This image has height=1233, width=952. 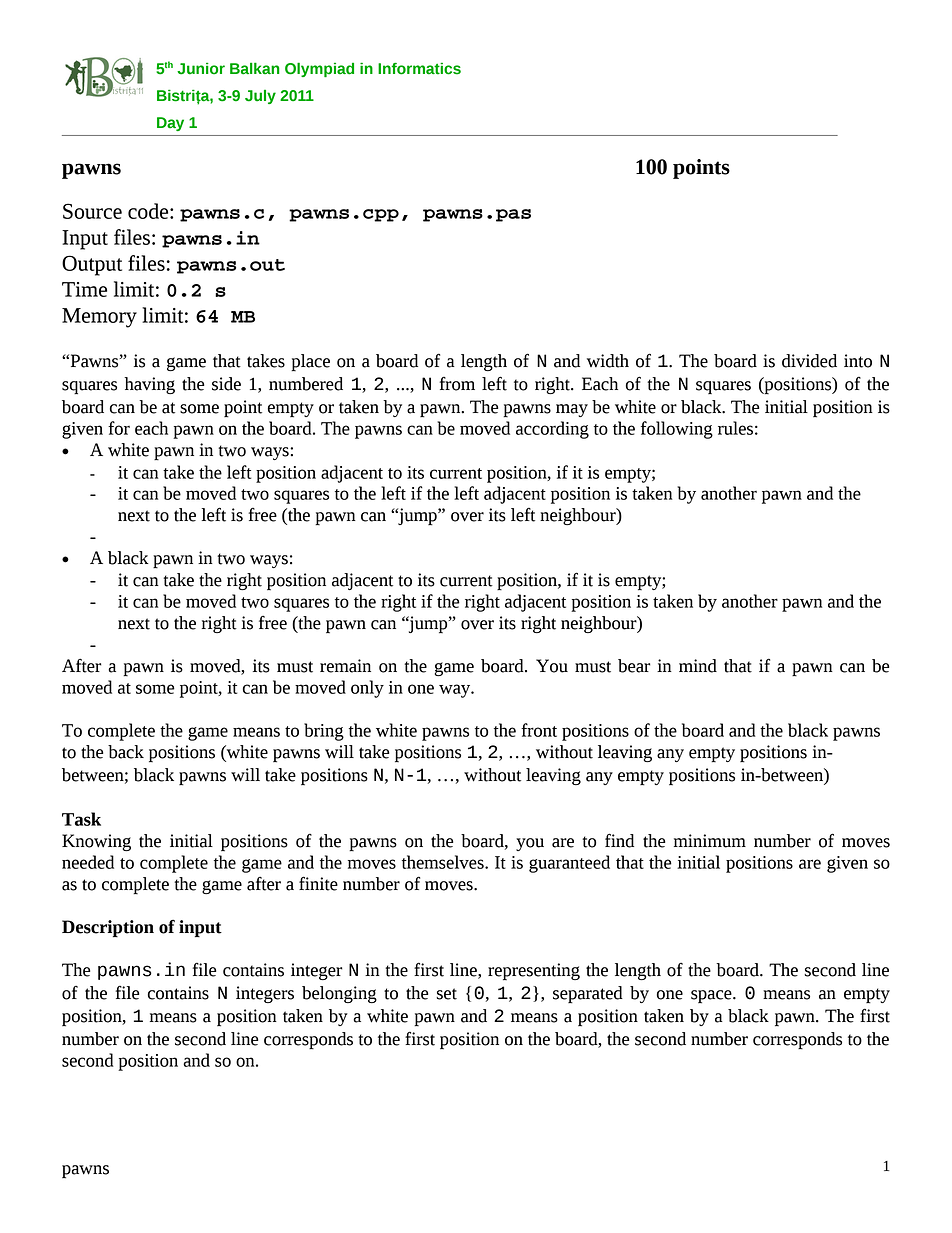 I want to click on Description, so click(x=108, y=928).
